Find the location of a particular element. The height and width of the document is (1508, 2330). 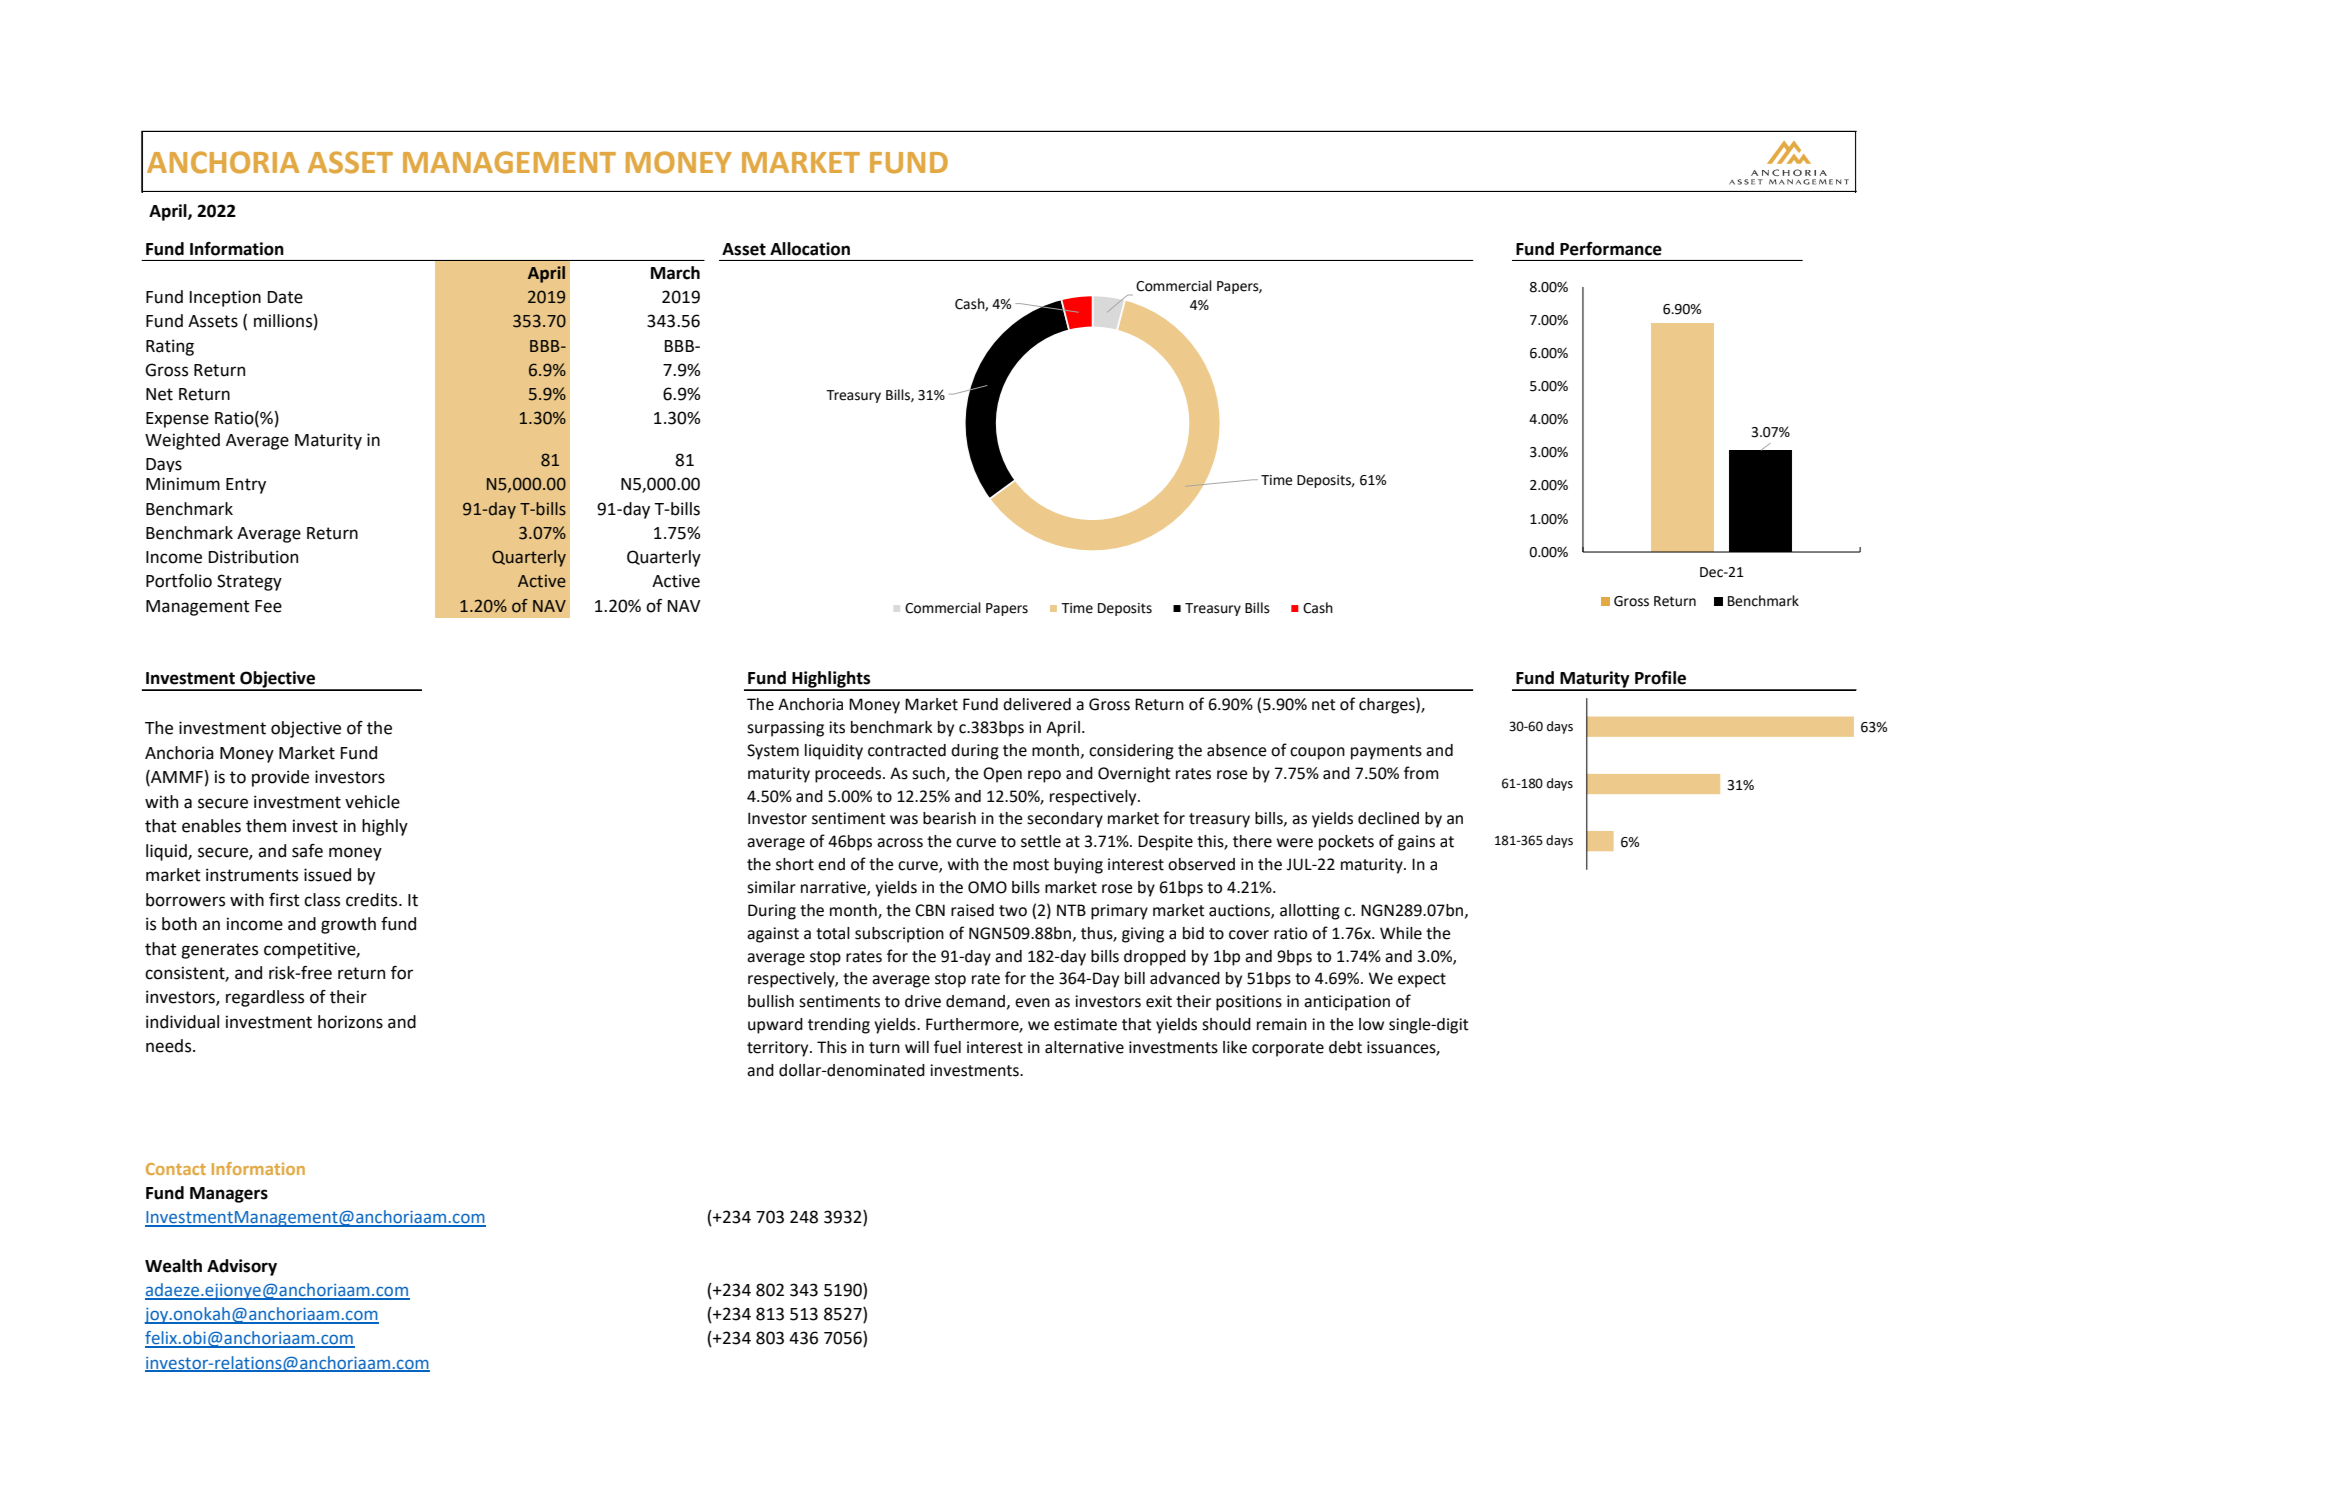

Allocation is located at coordinates (810, 249).
